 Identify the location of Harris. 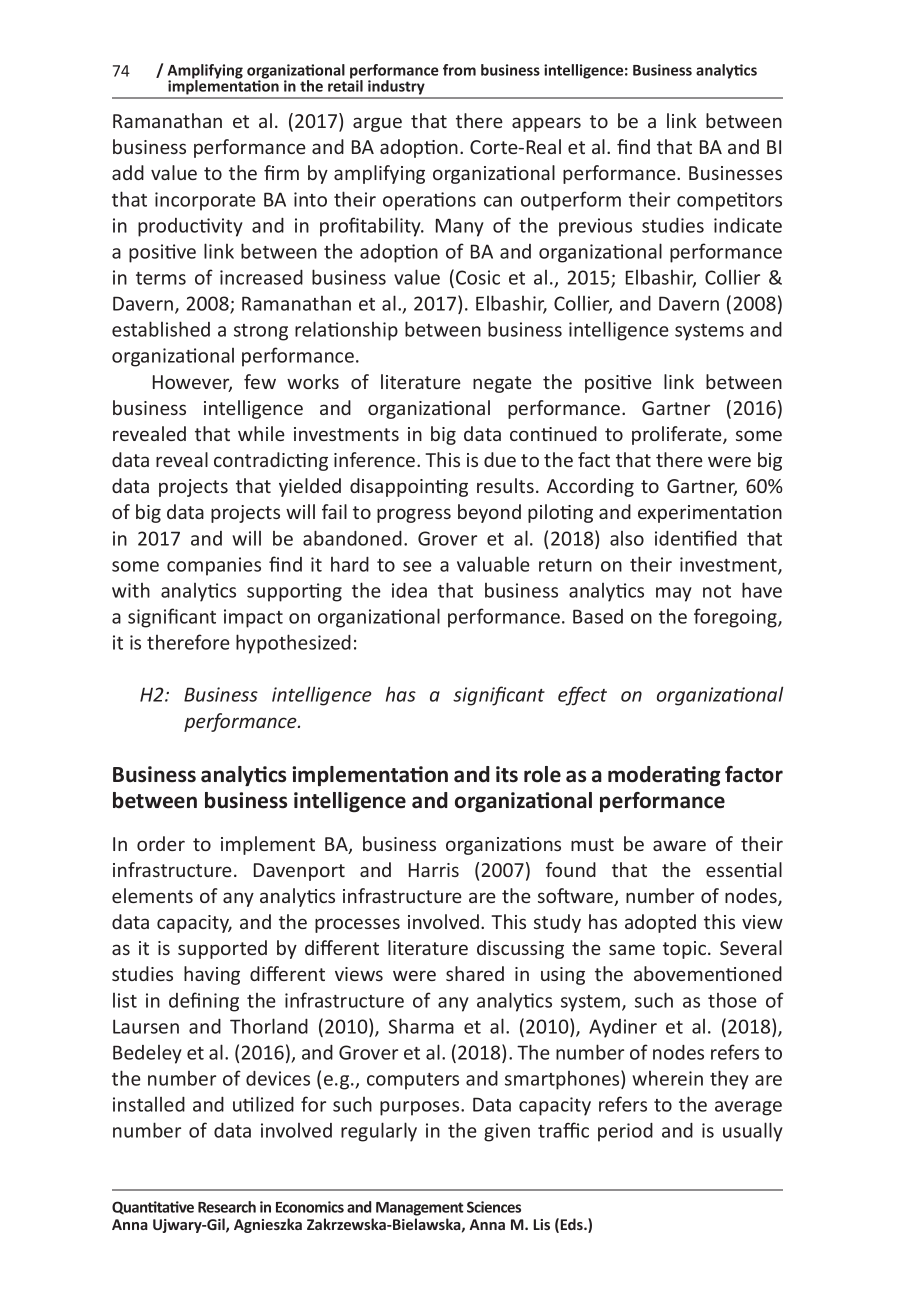
(434, 870).
